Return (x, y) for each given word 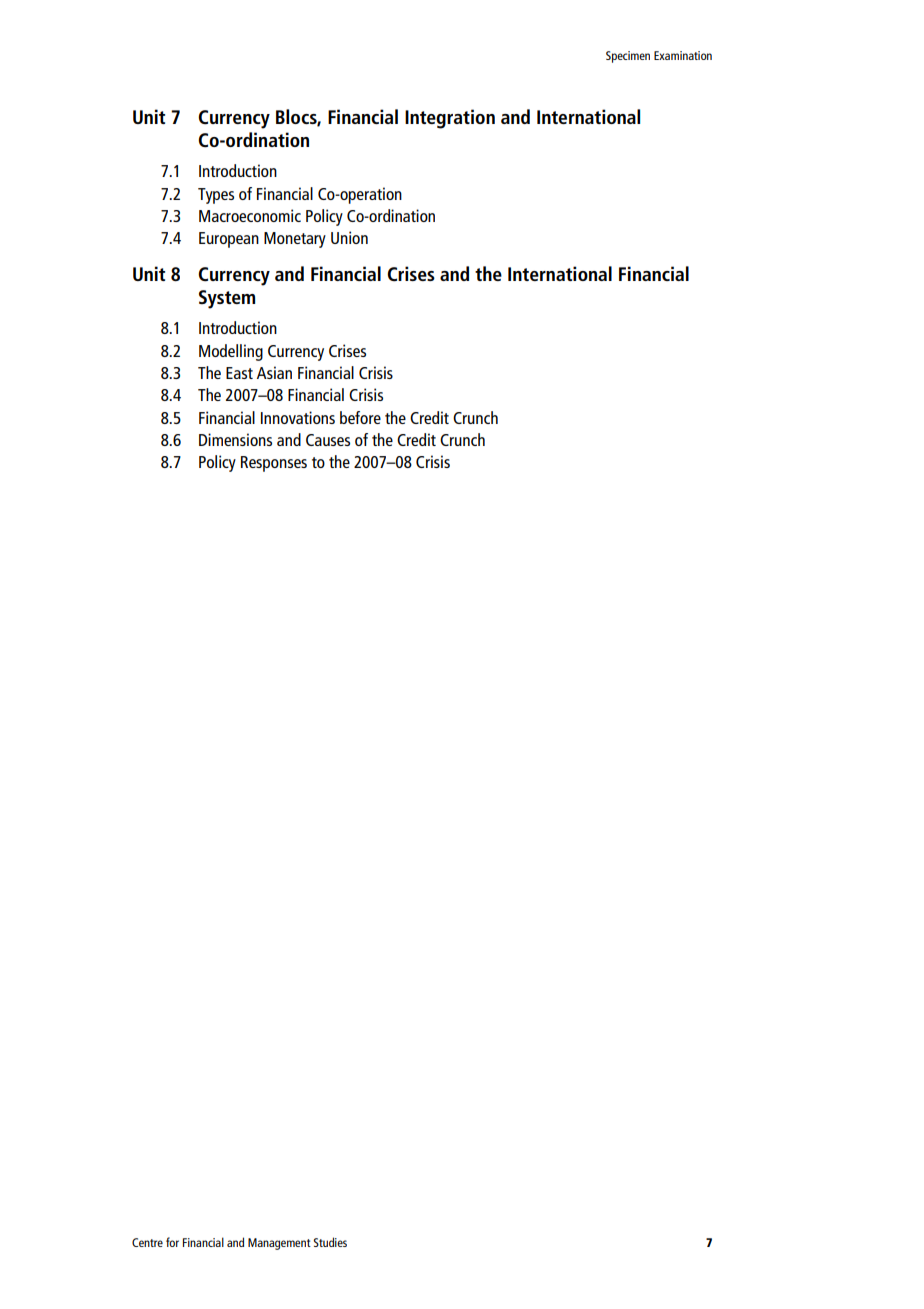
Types (216, 196)
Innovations (298, 417)
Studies (330, 1242)
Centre (147, 1242)
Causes (328, 440)
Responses (274, 464)
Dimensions (235, 439)
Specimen (628, 57)
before (360, 417)
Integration (450, 119)
